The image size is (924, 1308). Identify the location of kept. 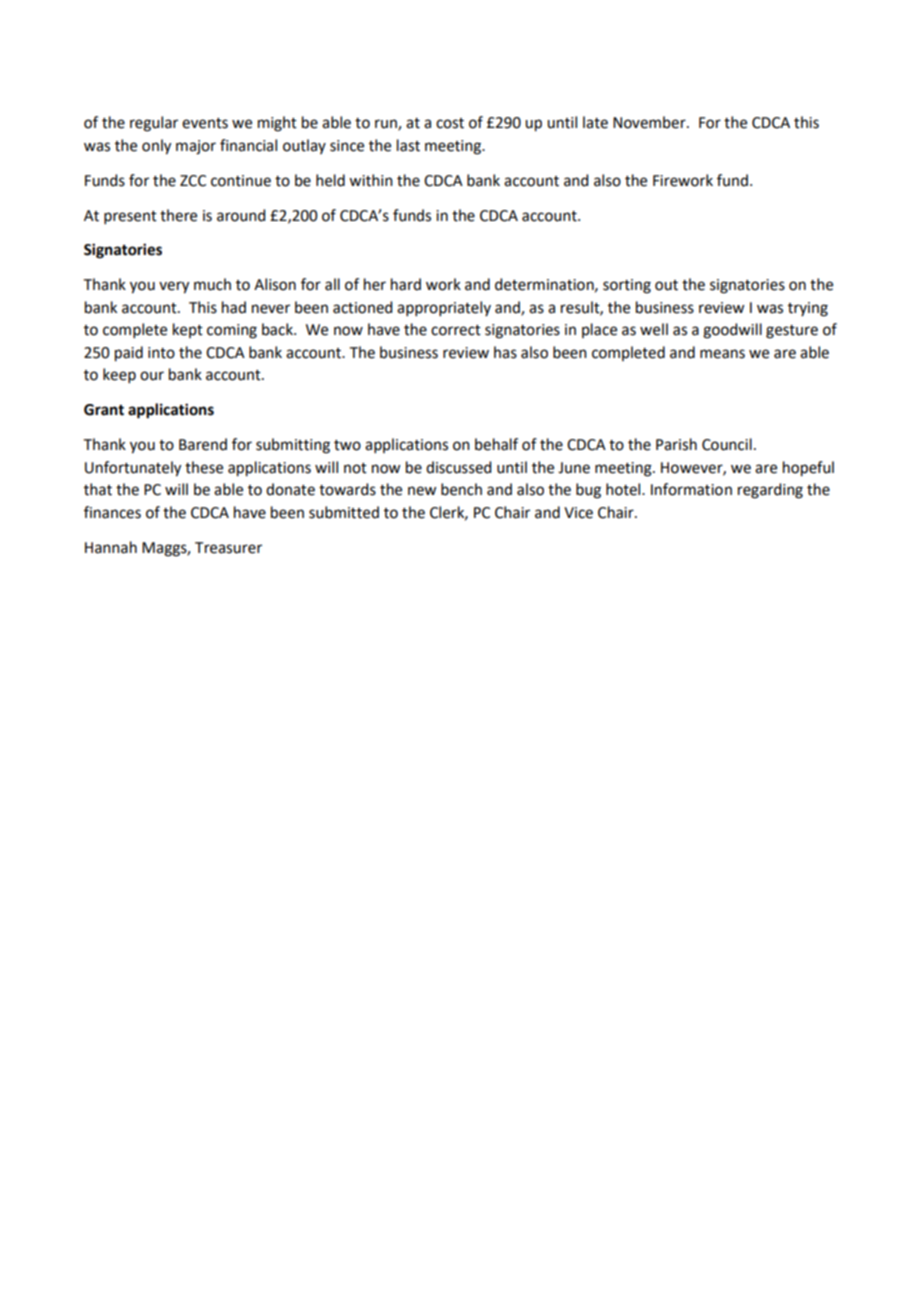
(188, 330).
